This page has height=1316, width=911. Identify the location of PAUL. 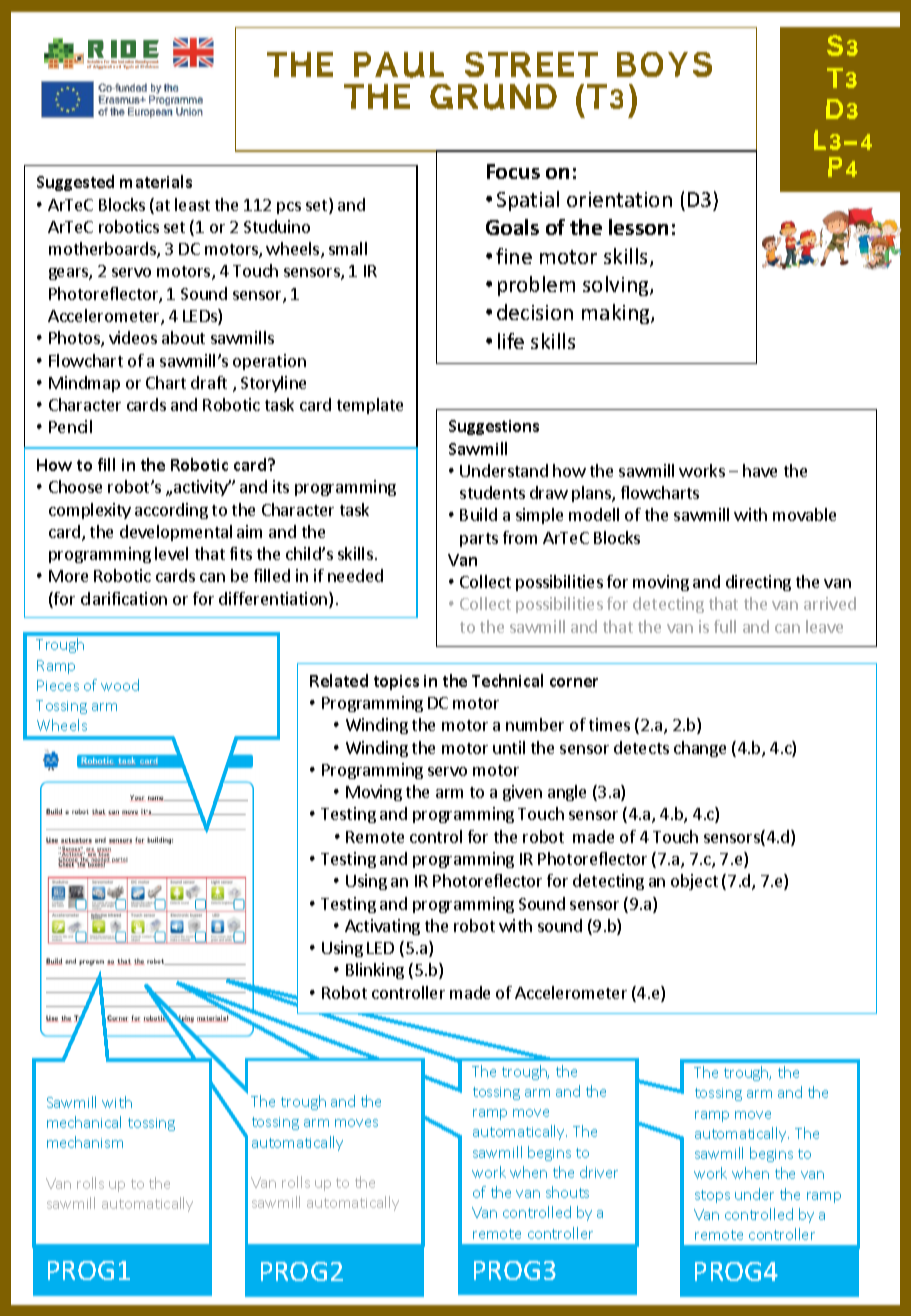
(399, 65).
